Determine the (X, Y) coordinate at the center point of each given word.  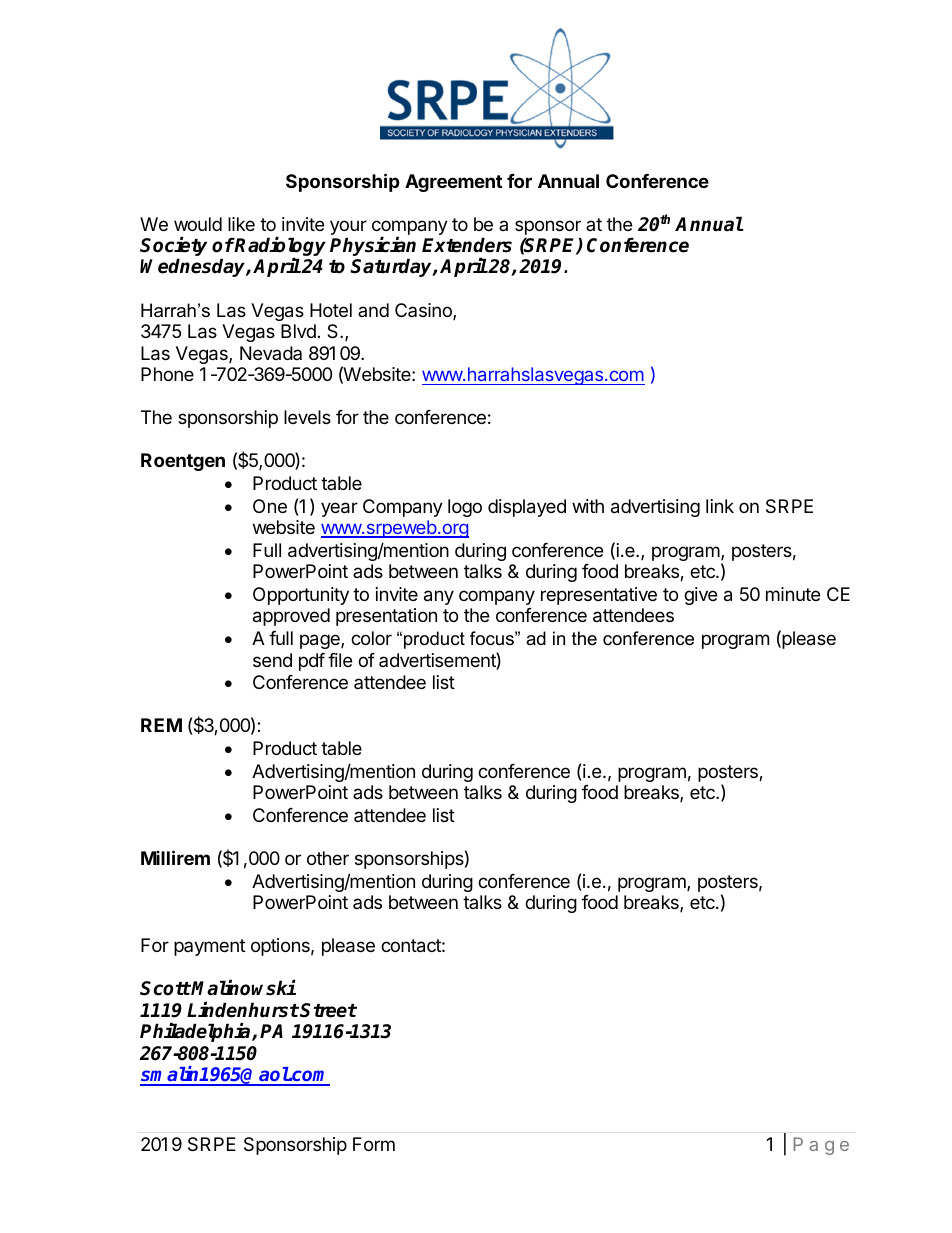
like (241, 224)
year (339, 509)
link (720, 506)
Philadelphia (196, 1032)
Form (374, 1144)
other (328, 858)
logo (465, 508)
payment (209, 947)
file (340, 660)
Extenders (467, 245)
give (700, 596)
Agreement (453, 183)
